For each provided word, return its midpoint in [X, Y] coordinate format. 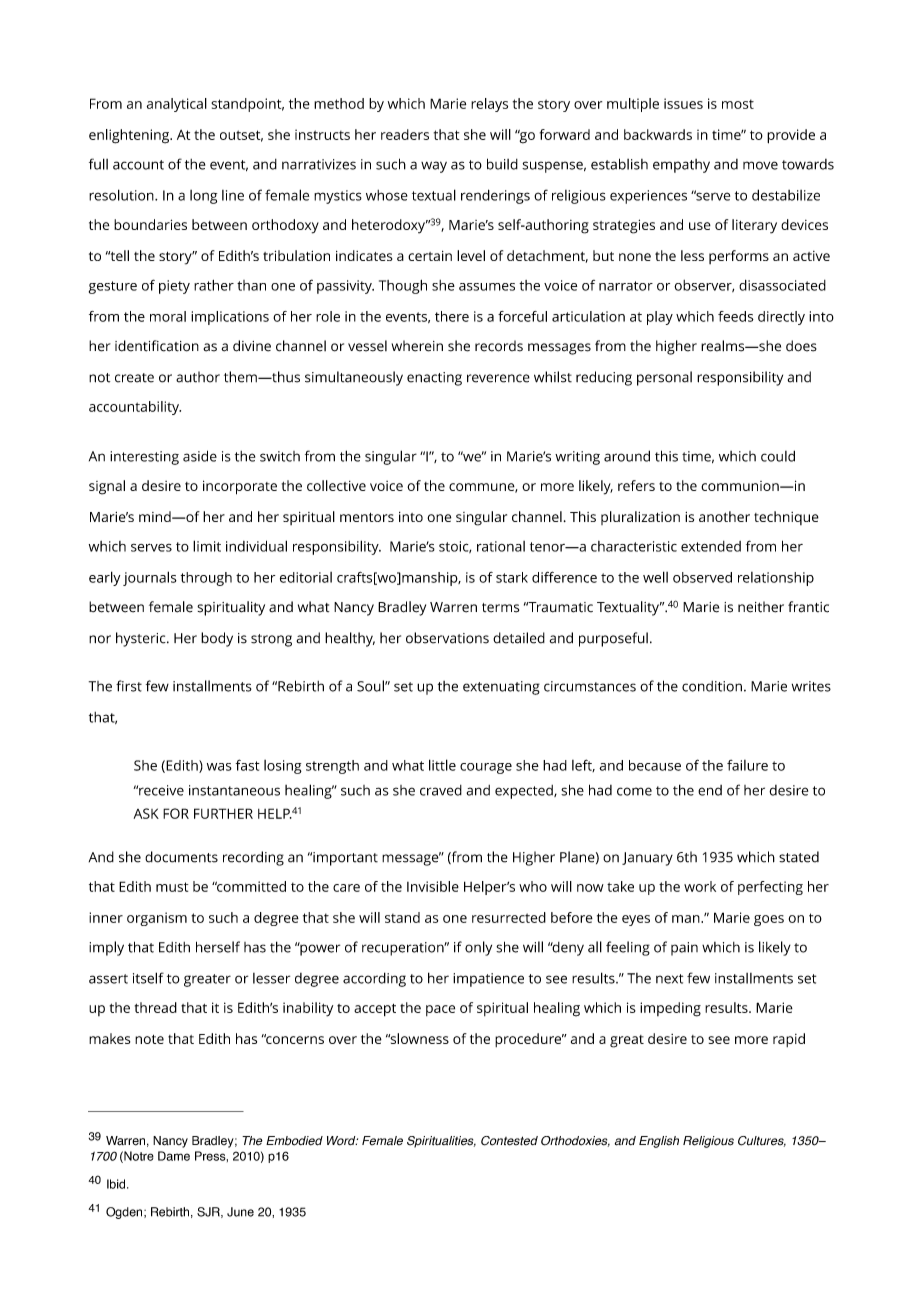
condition [712, 686]
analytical [177, 105]
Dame [174, 1156]
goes [769, 920]
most [738, 104]
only [478, 948]
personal [664, 378]
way [434, 167]
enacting [434, 379]
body [217, 639]
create [134, 378]
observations [447, 638]
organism [157, 919]
